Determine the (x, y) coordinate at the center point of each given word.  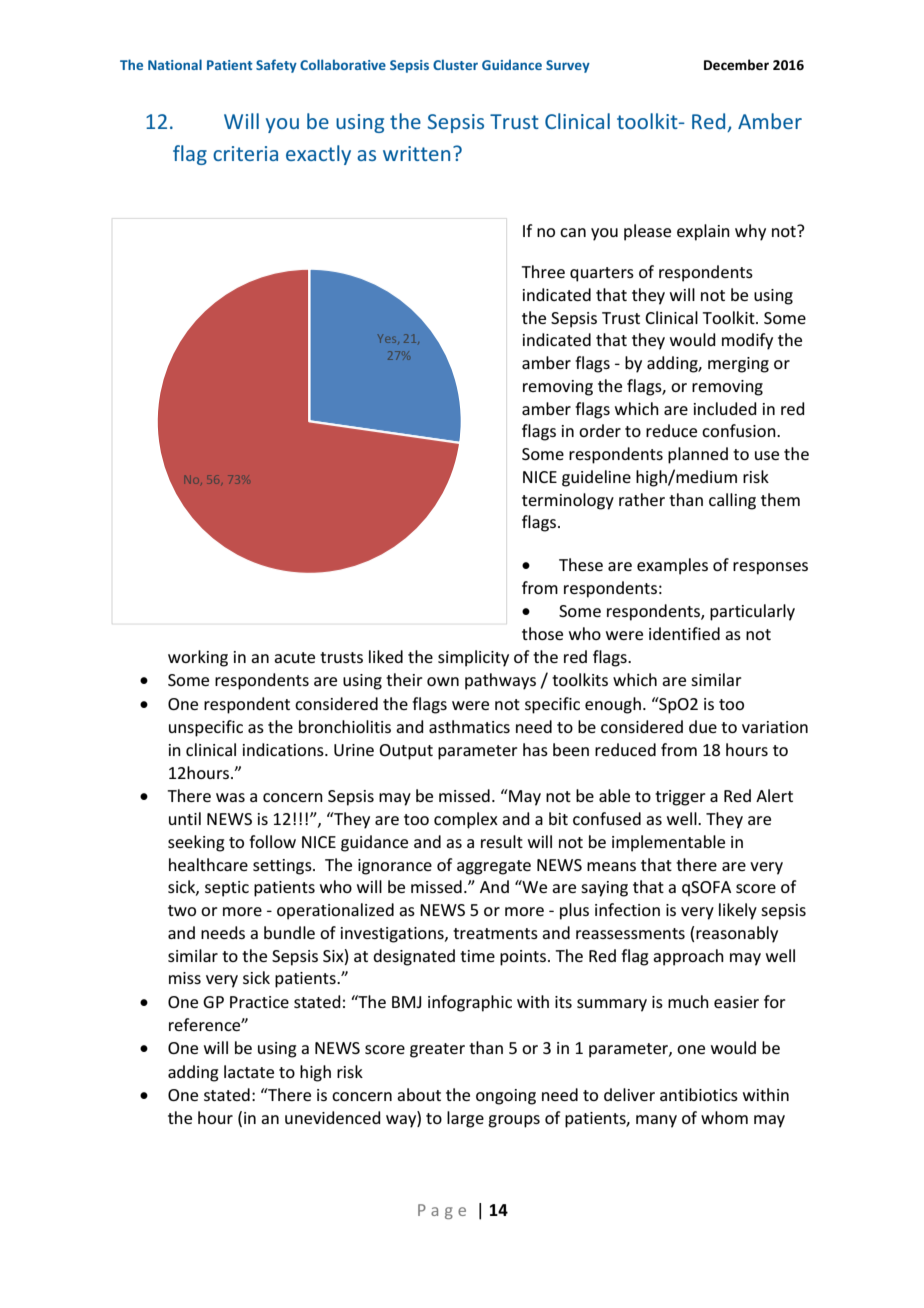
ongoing (506, 1097)
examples (672, 566)
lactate (249, 1071)
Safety (276, 66)
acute (294, 657)
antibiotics (699, 1094)
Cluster (455, 64)
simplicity (473, 658)
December (736, 64)
